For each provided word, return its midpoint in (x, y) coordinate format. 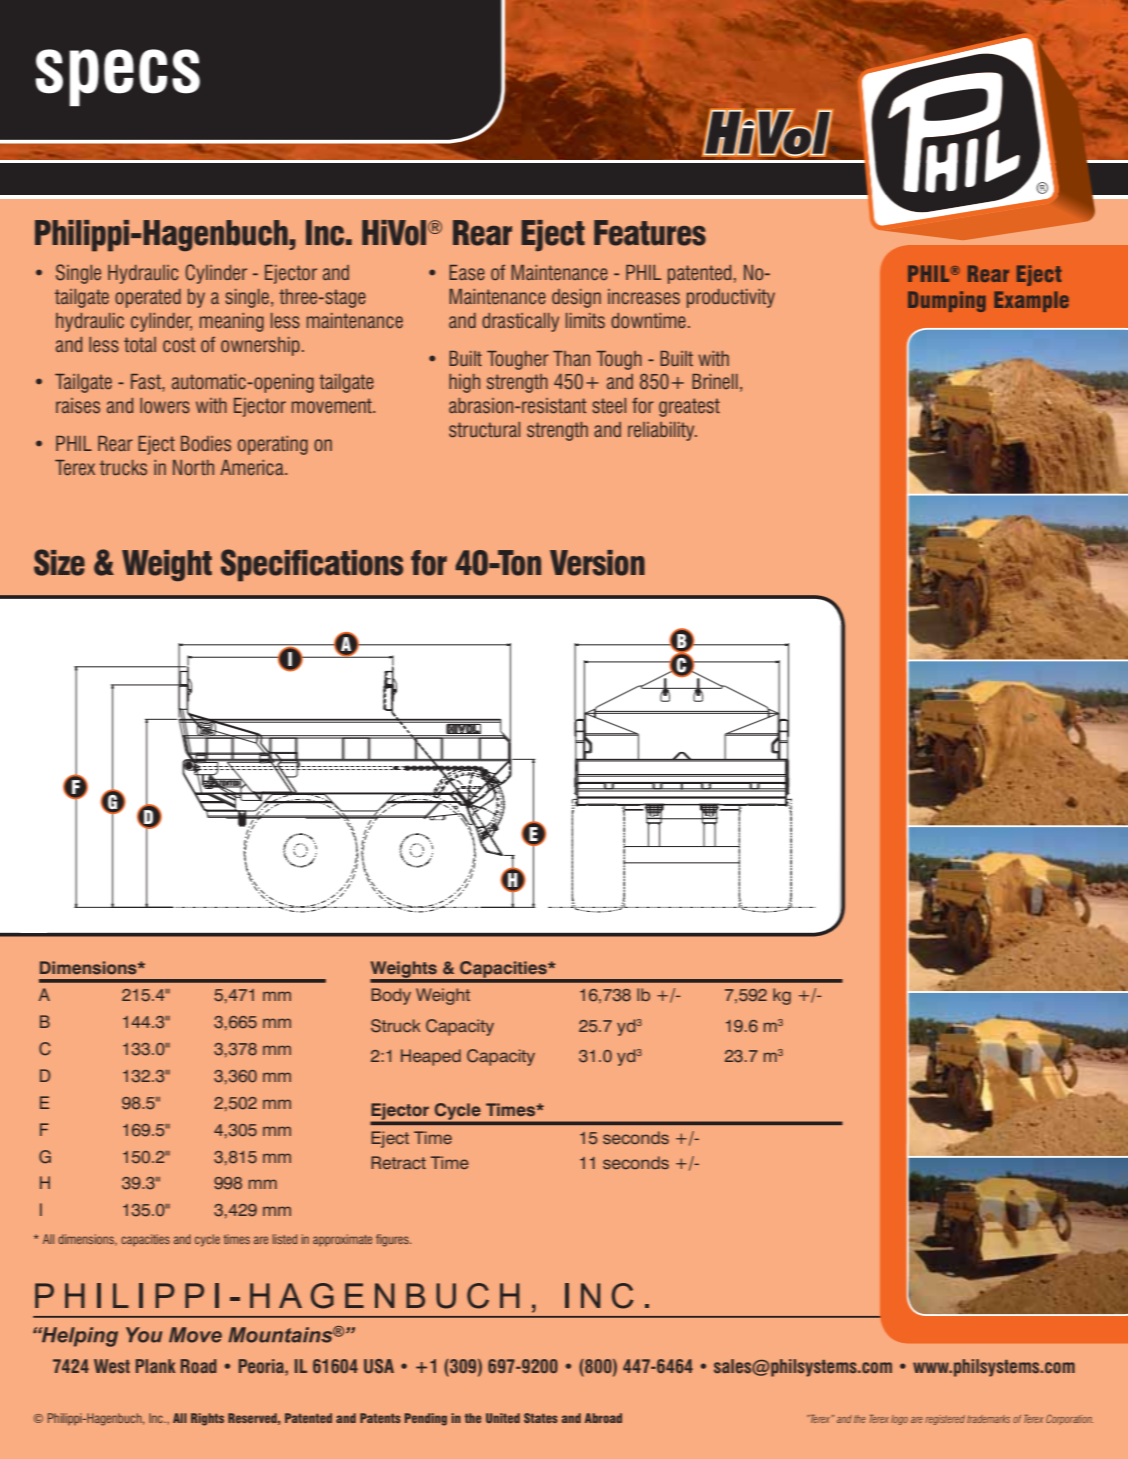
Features (650, 233)
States (541, 1418)
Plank (155, 1366)
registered (945, 1420)
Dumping (947, 301)
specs (118, 77)
